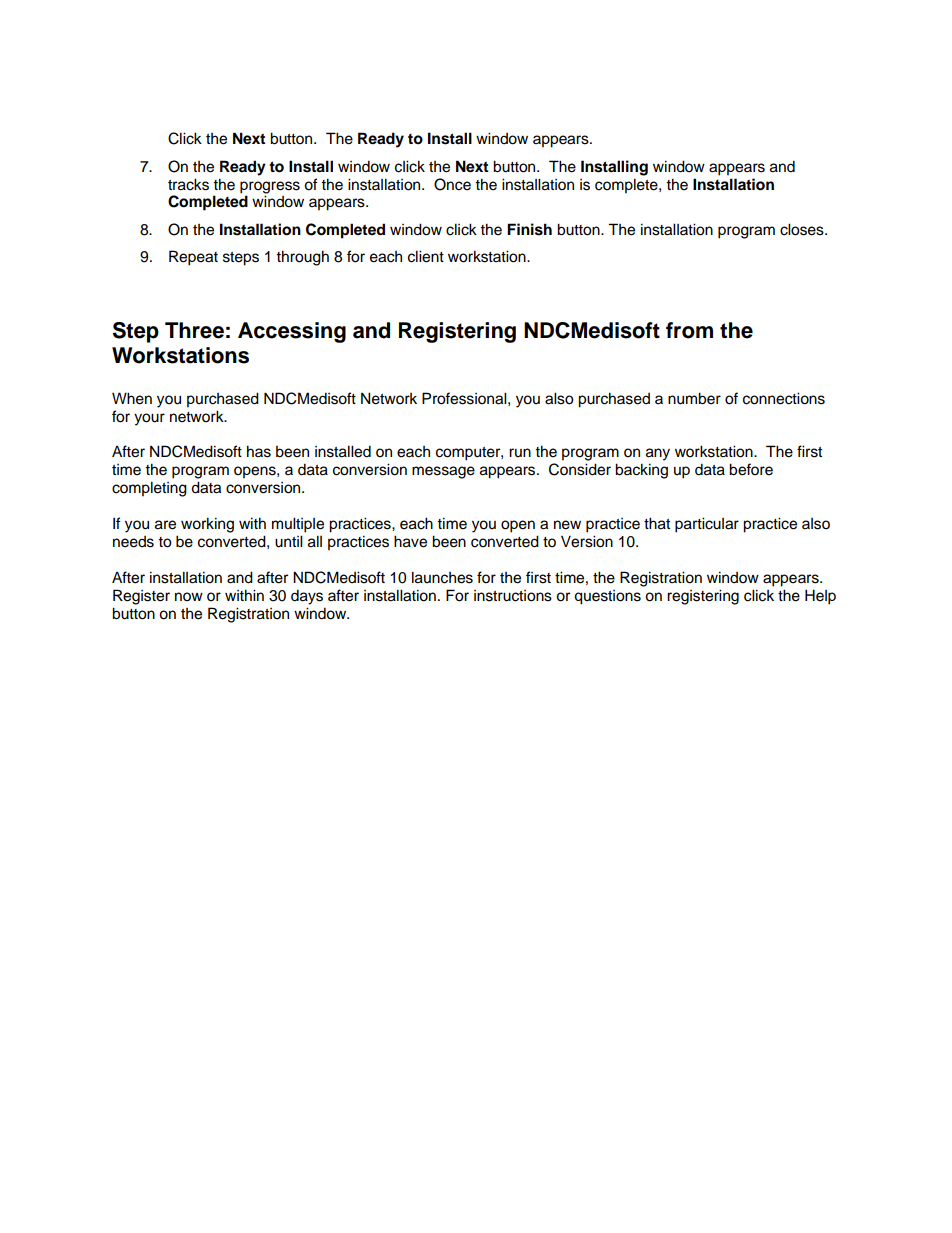  I want to click on connections, so click(784, 398).
